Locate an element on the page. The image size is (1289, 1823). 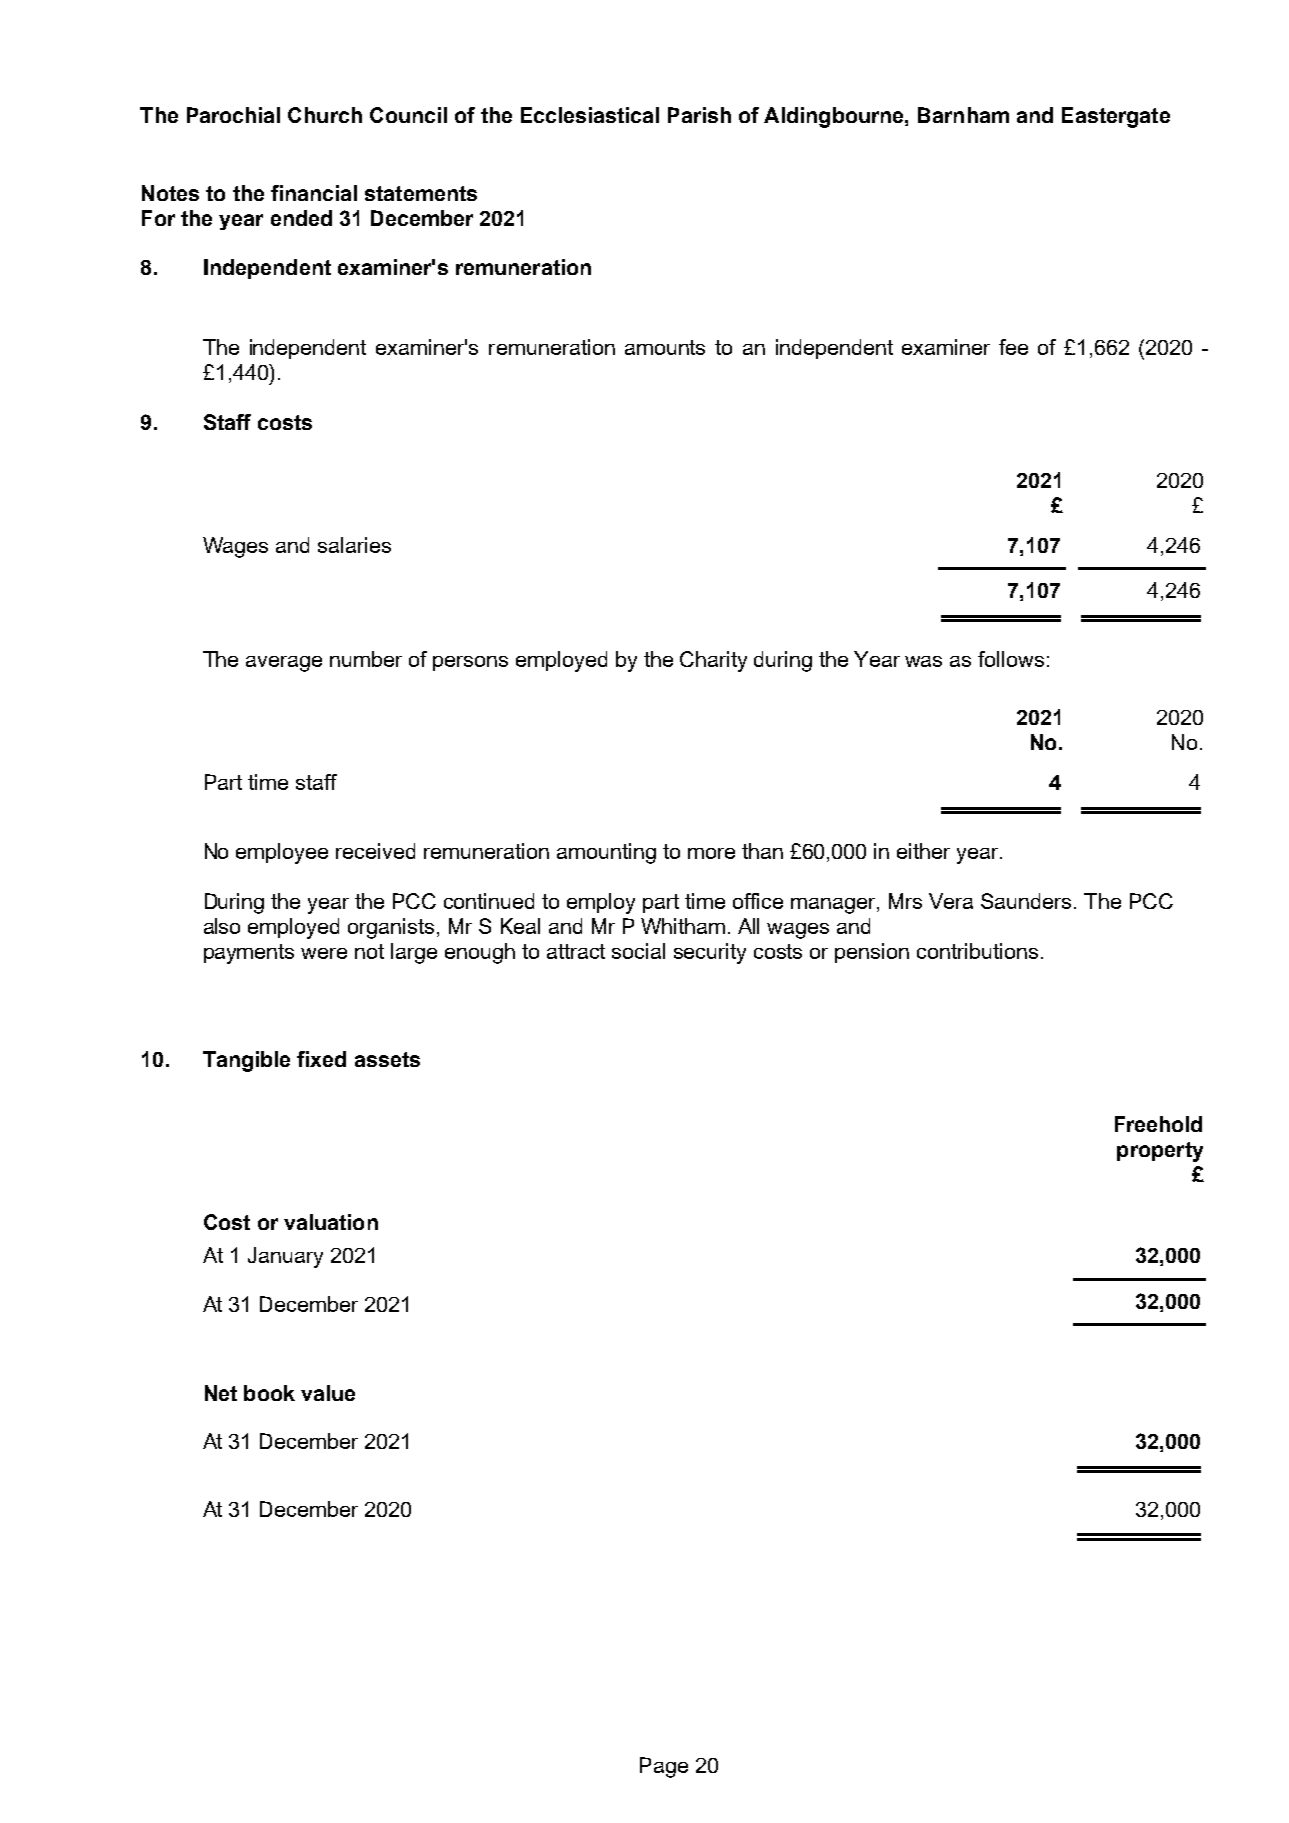
fee is located at coordinates (1013, 347).
